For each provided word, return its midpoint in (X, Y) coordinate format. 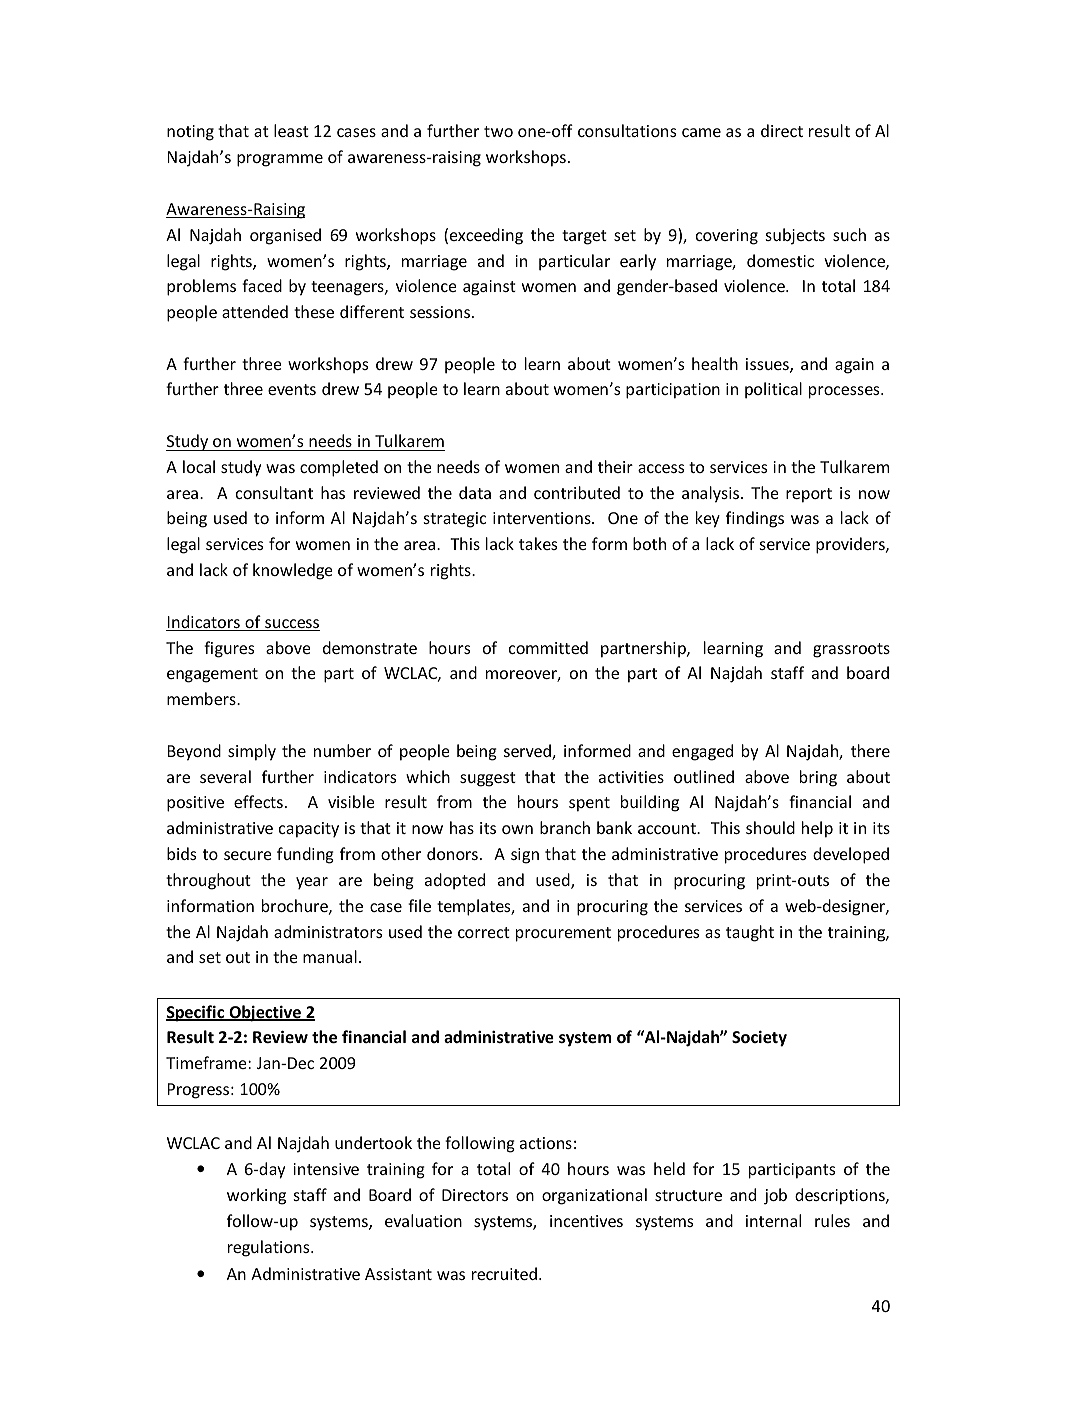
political (773, 390)
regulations (270, 1248)
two (498, 131)
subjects (795, 236)
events (292, 389)
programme (280, 160)
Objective (265, 1013)
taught (750, 933)
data (475, 492)
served (528, 752)
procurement (563, 934)
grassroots (851, 650)
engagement (212, 675)
